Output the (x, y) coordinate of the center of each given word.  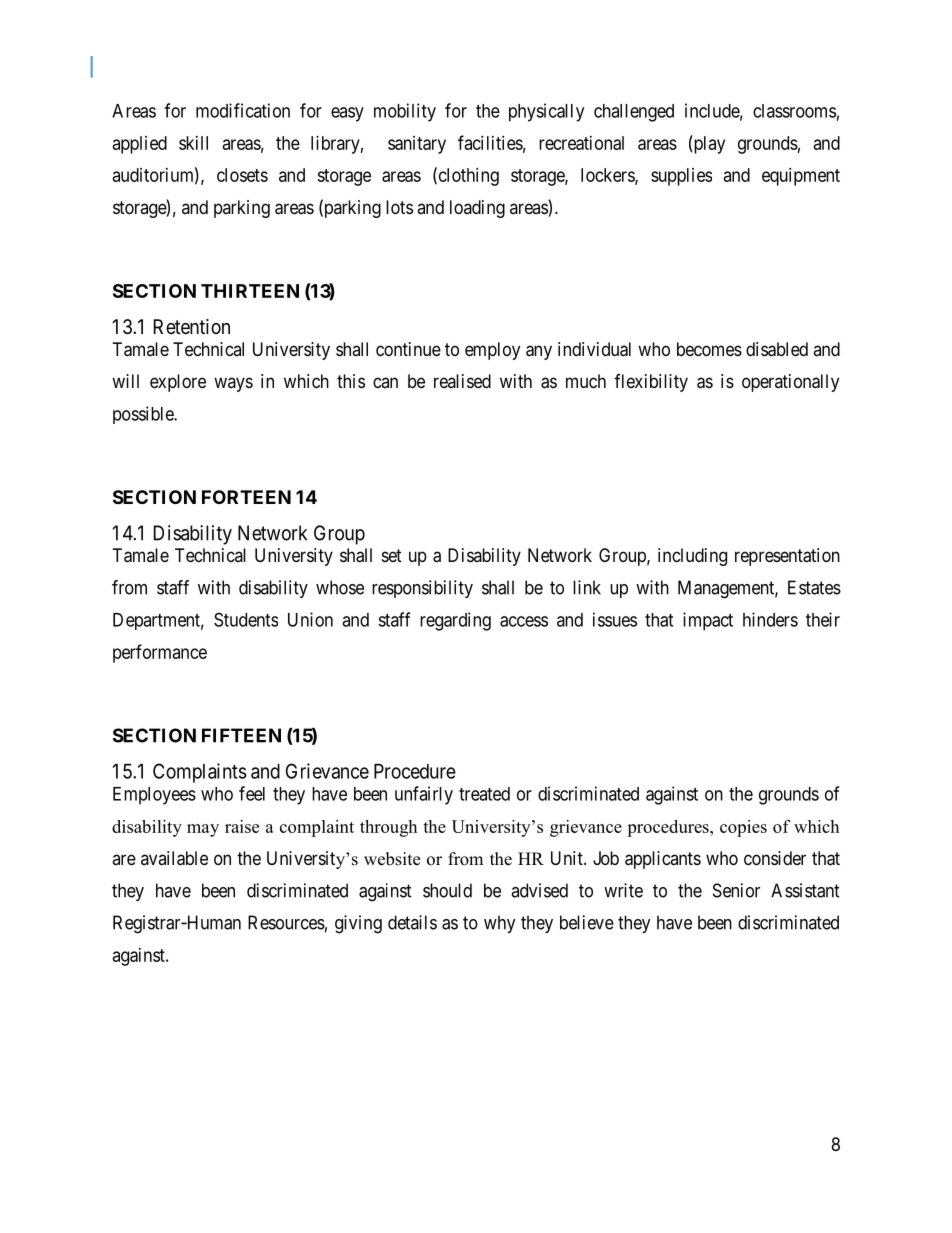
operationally (790, 383)
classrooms (794, 111)
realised (462, 381)
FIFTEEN (241, 735)
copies (743, 828)
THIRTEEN (250, 291)
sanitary (417, 145)
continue (408, 349)
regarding (455, 621)
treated (484, 794)
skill (193, 143)
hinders (770, 619)
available (174, 858)
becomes (709, 349)
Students (246, 619)
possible (144, 415)
